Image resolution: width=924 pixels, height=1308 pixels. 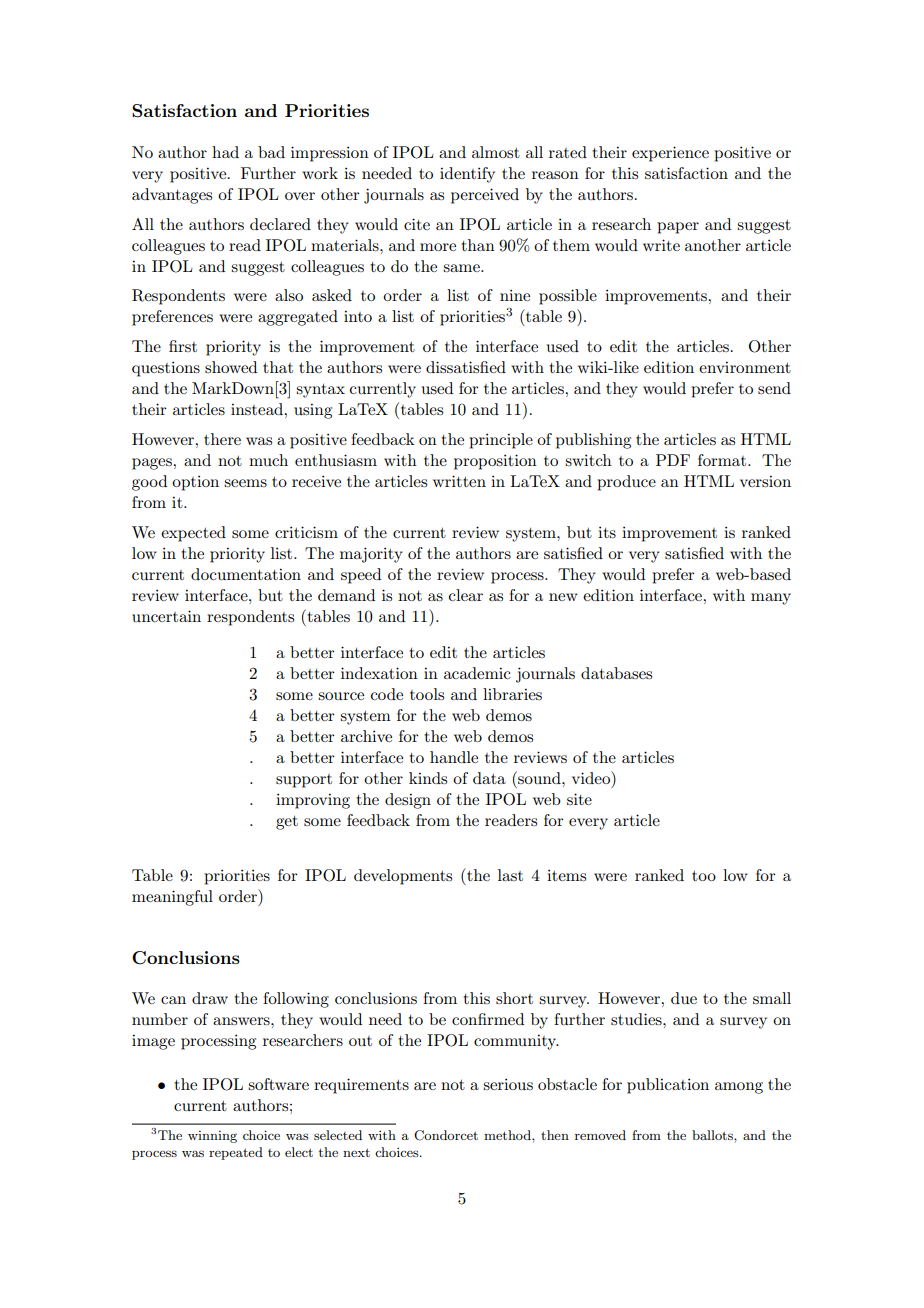 What do you see at coordinates (477, 673) in the screenshot?
I see `academic` at bounding box center [477, 673].
